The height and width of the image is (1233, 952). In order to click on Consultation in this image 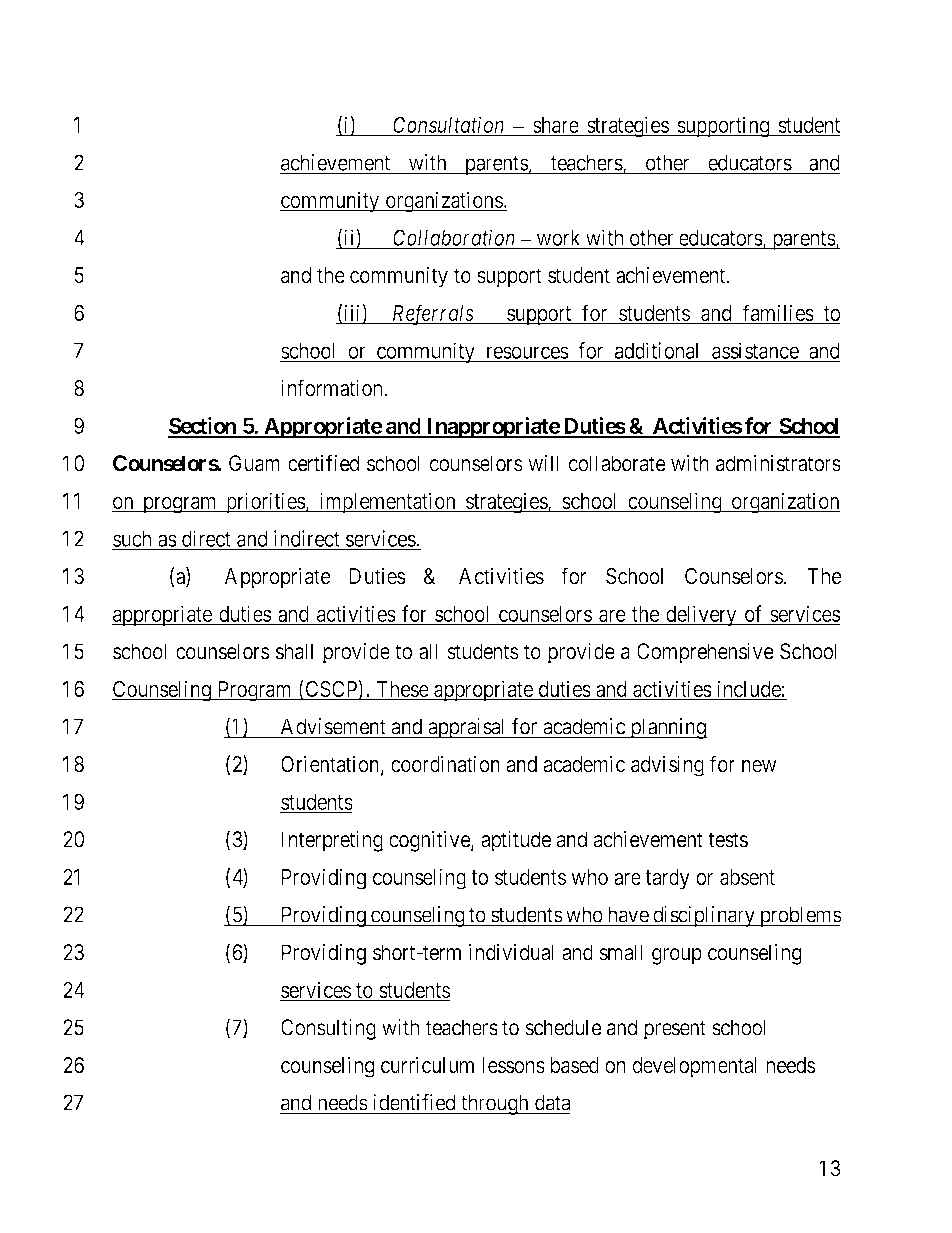, I will do `click(449, 126)`.
